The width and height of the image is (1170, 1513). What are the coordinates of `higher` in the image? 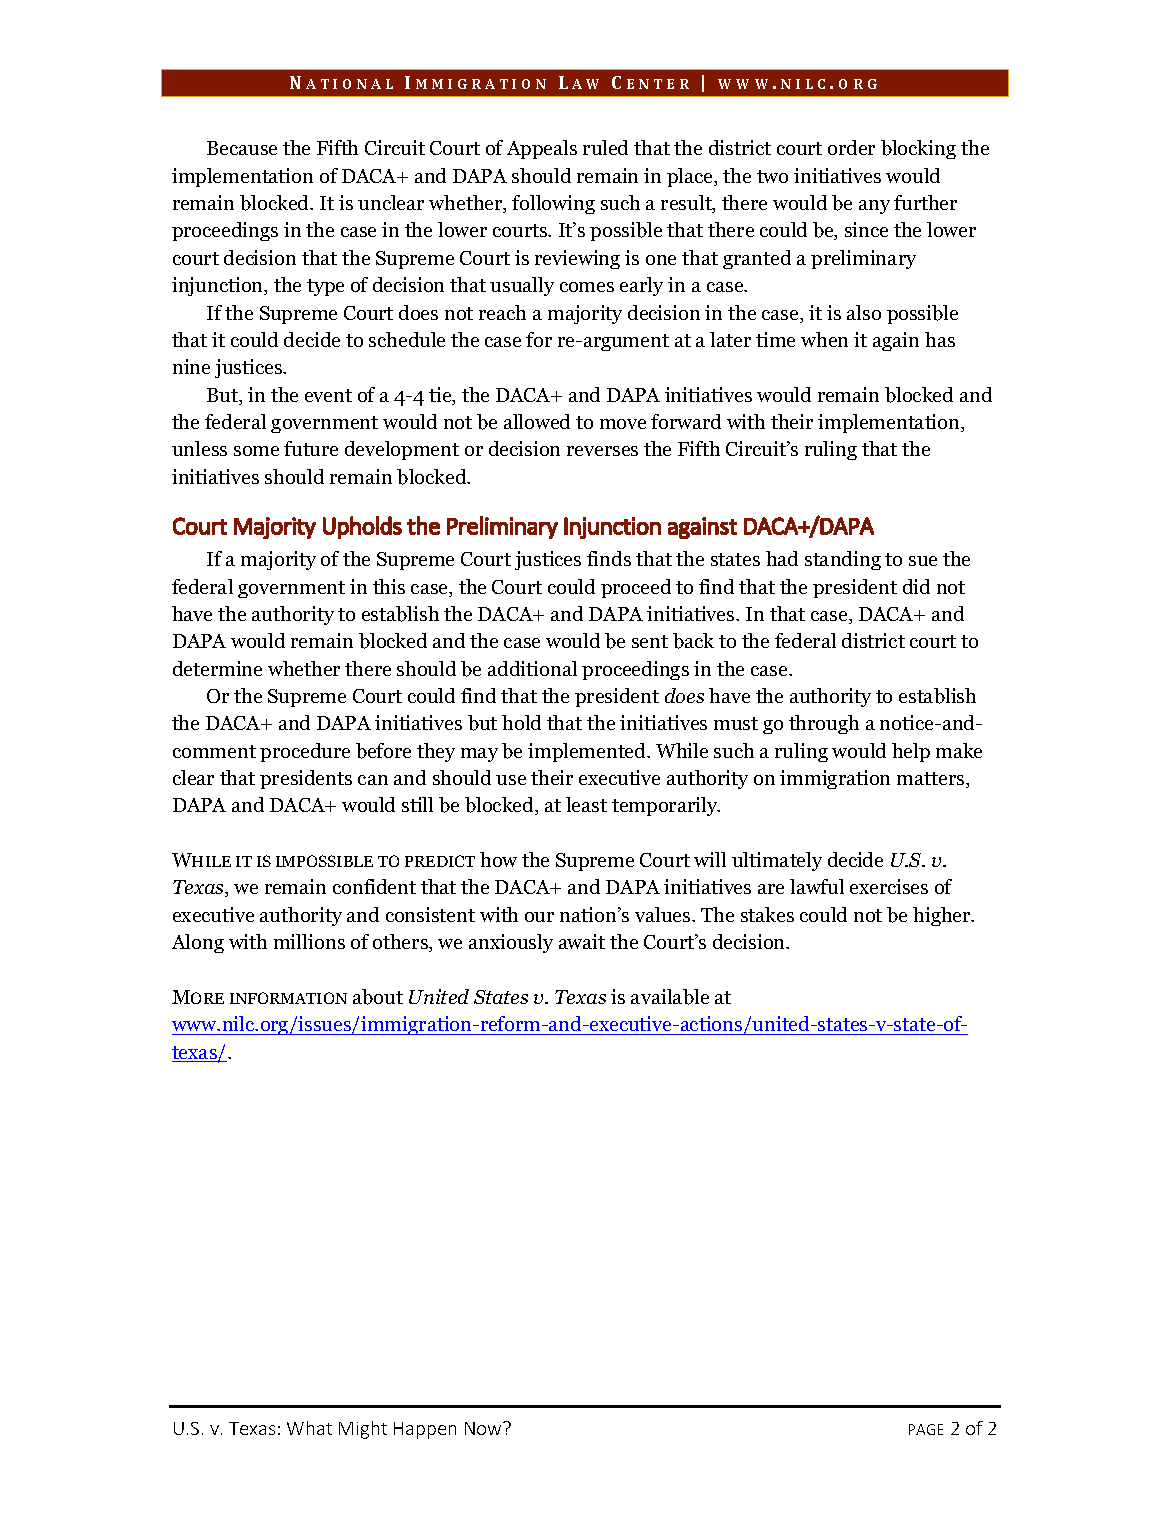 It's located at (943, 916).
